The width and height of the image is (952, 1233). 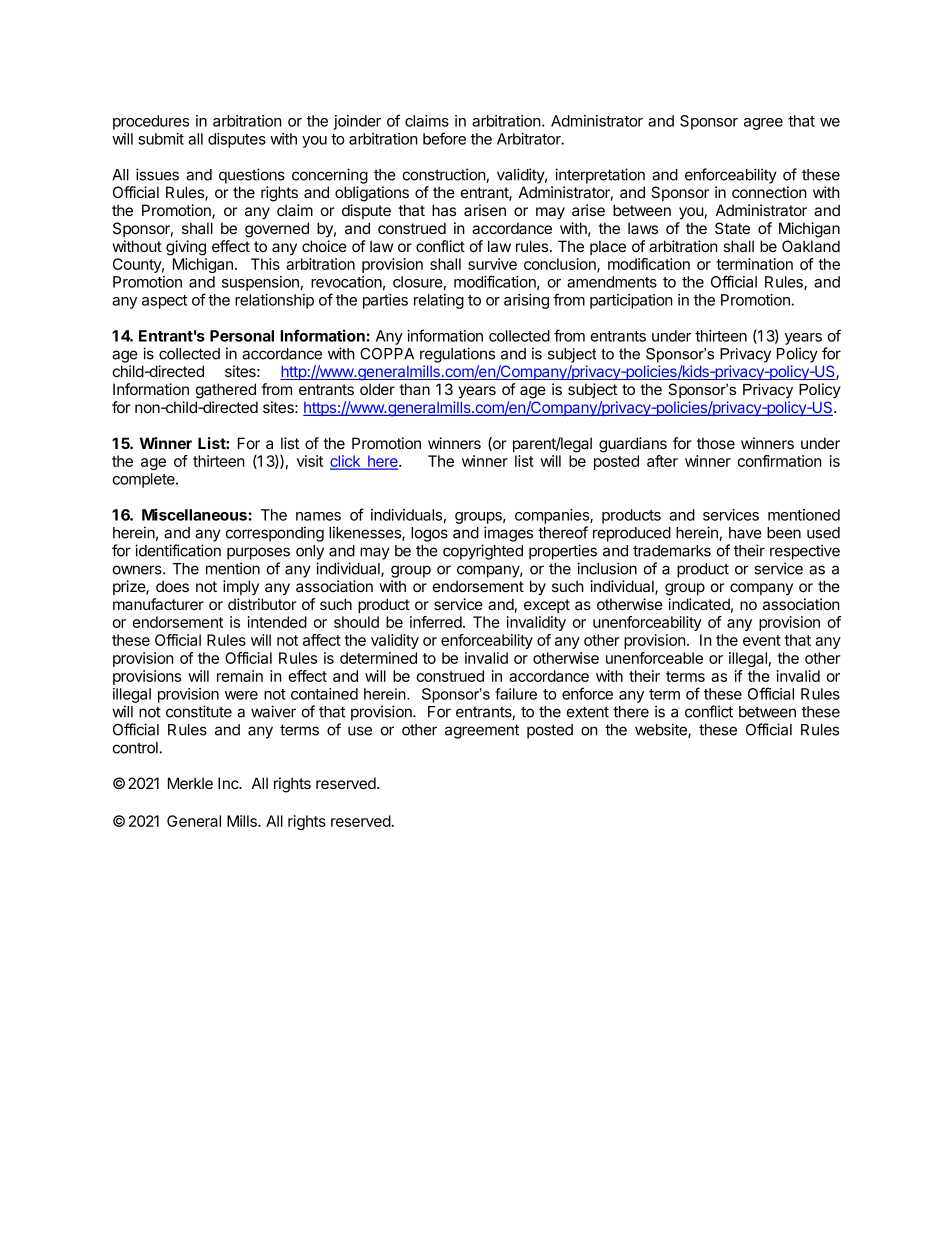 What do you see at coordinates (277, 622) in the image?
I see `intended` at bounding box center [277, 622].
